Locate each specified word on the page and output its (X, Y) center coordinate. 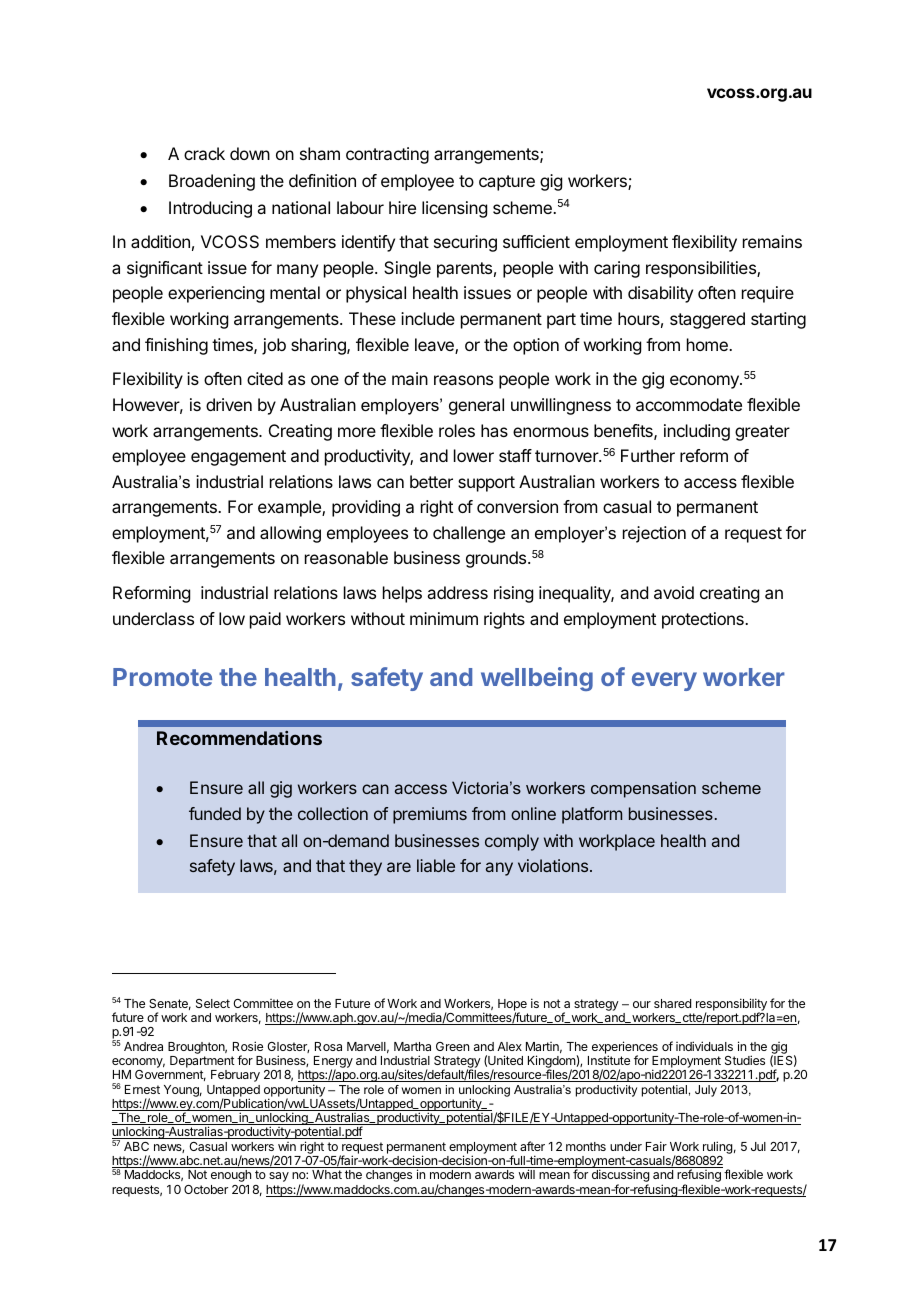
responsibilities (702, 269)
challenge (469, 534)
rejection (654, 534)
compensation (643, 789)
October (206, 1189)
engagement (238, 458)
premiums (430, 815)
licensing (454, 209)
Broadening (212, 182)
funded (215, 813)
